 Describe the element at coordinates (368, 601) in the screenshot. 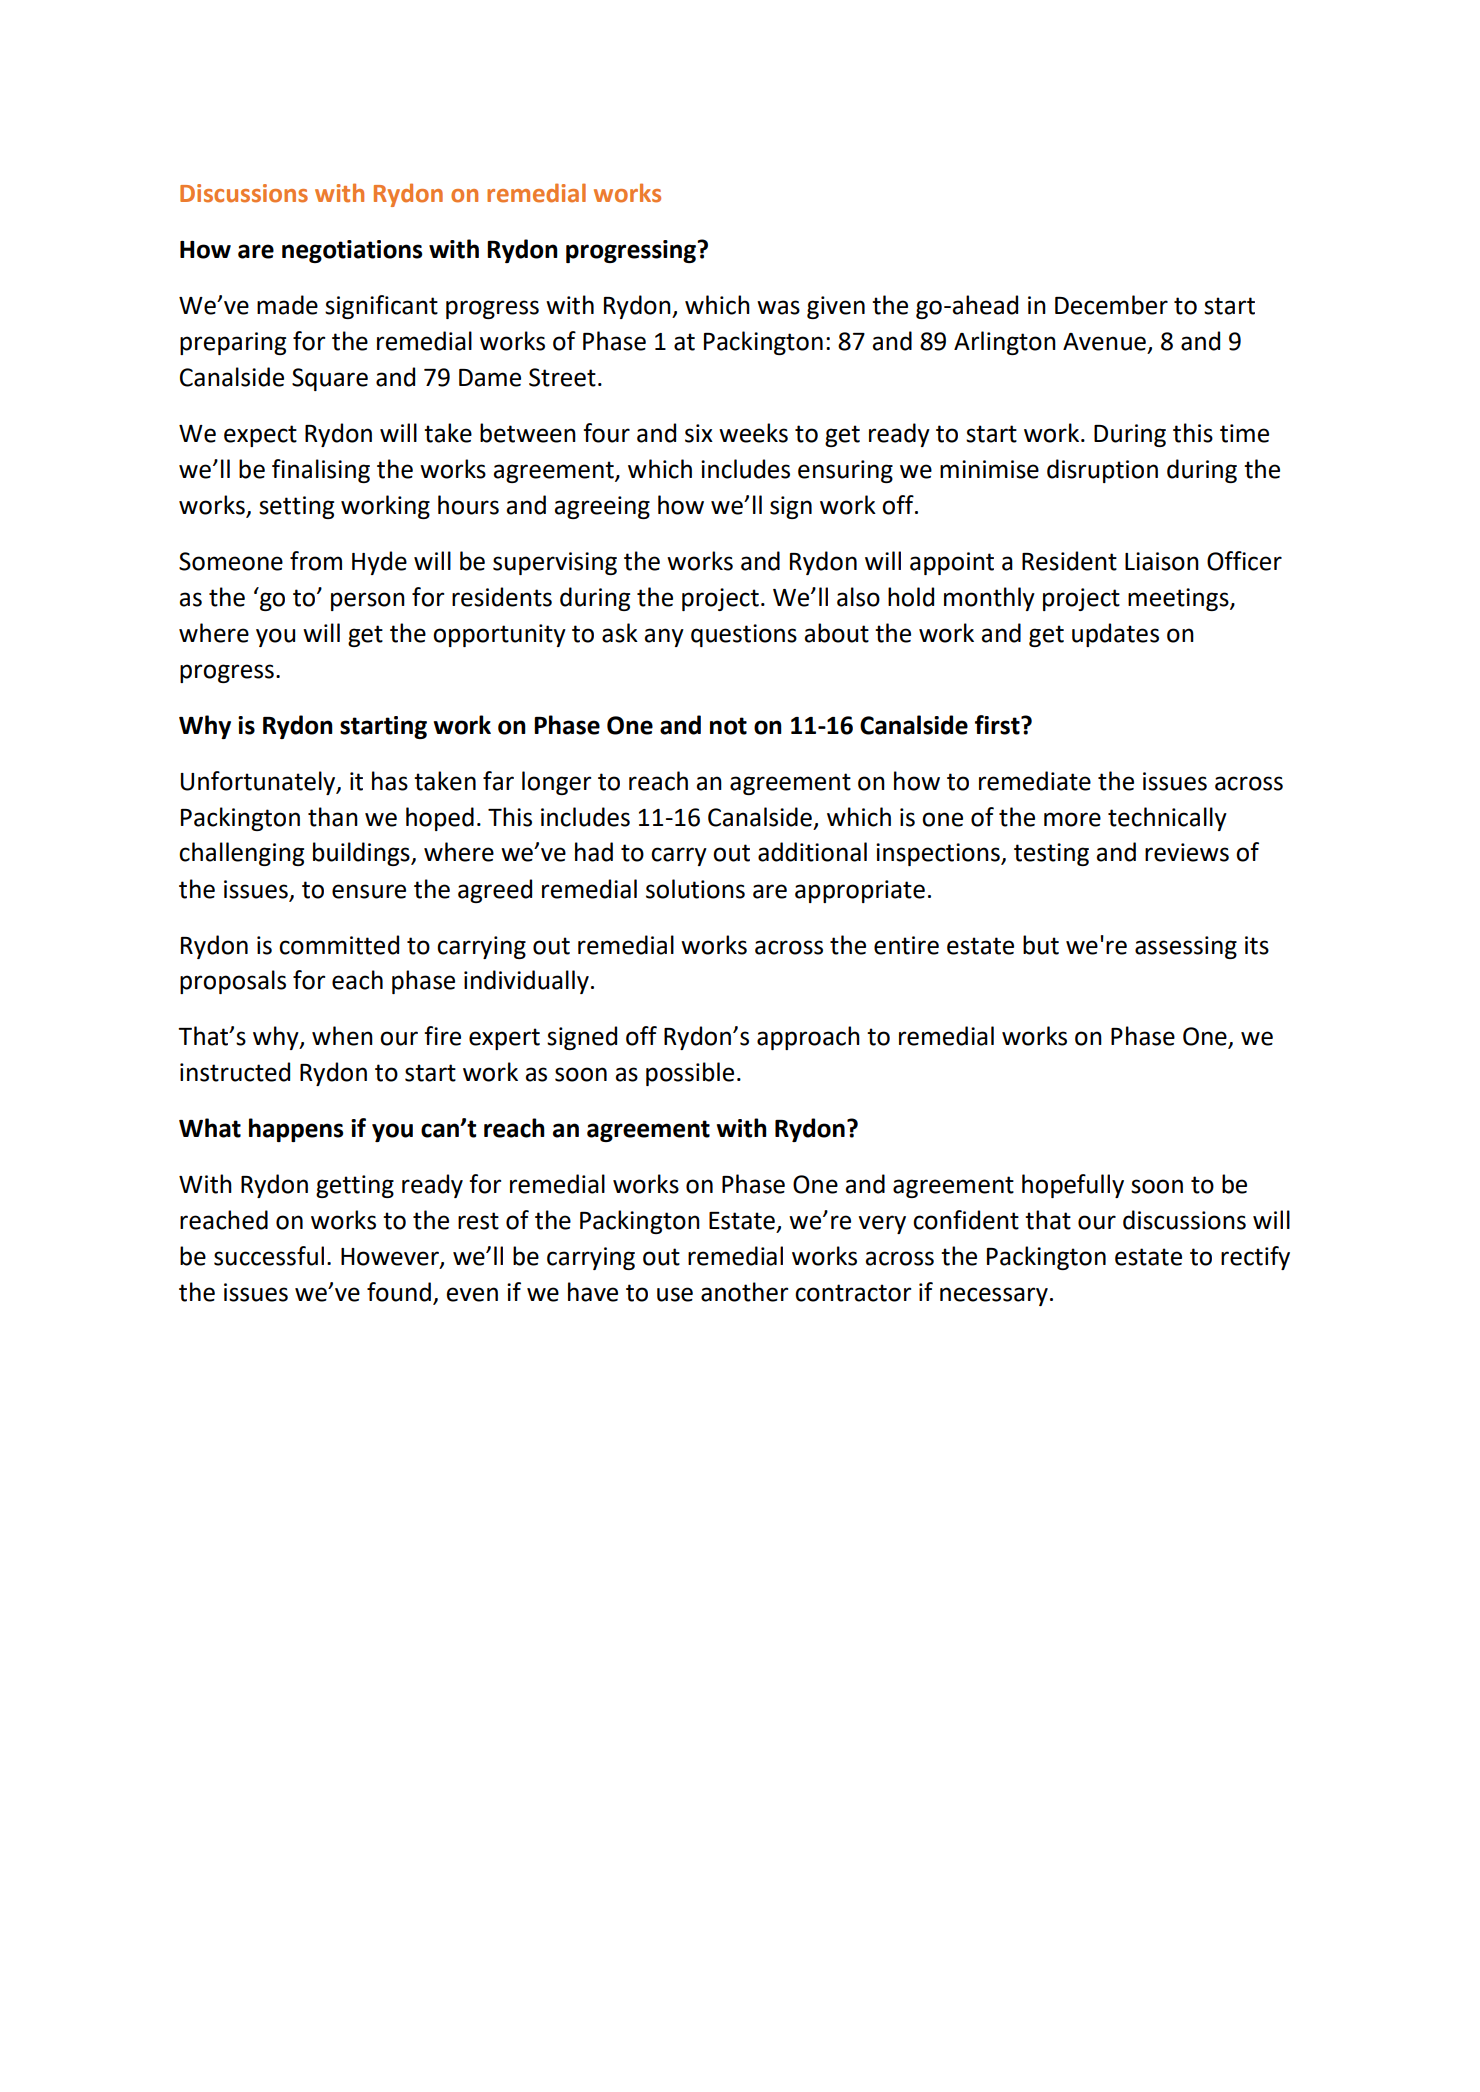

I see `person` at that location.
